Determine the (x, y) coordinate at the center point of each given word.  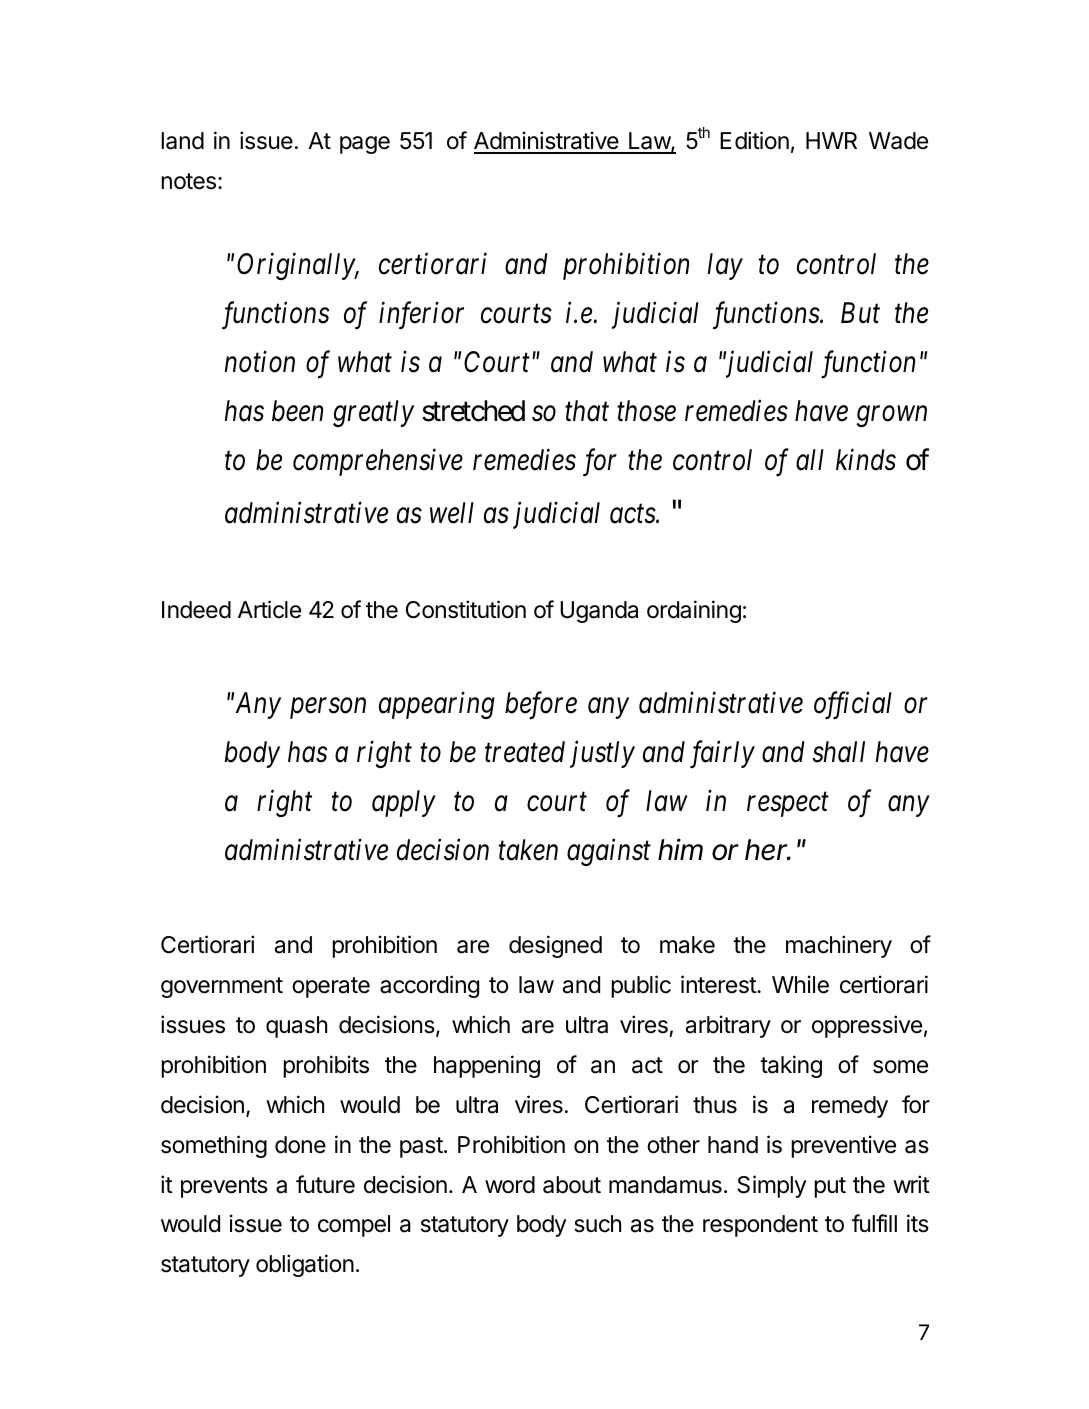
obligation (305, 1265)
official (853, 705)
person (328, 708)
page (365, 145)
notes (188, 181)
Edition (754, 140)
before (541, 705)
